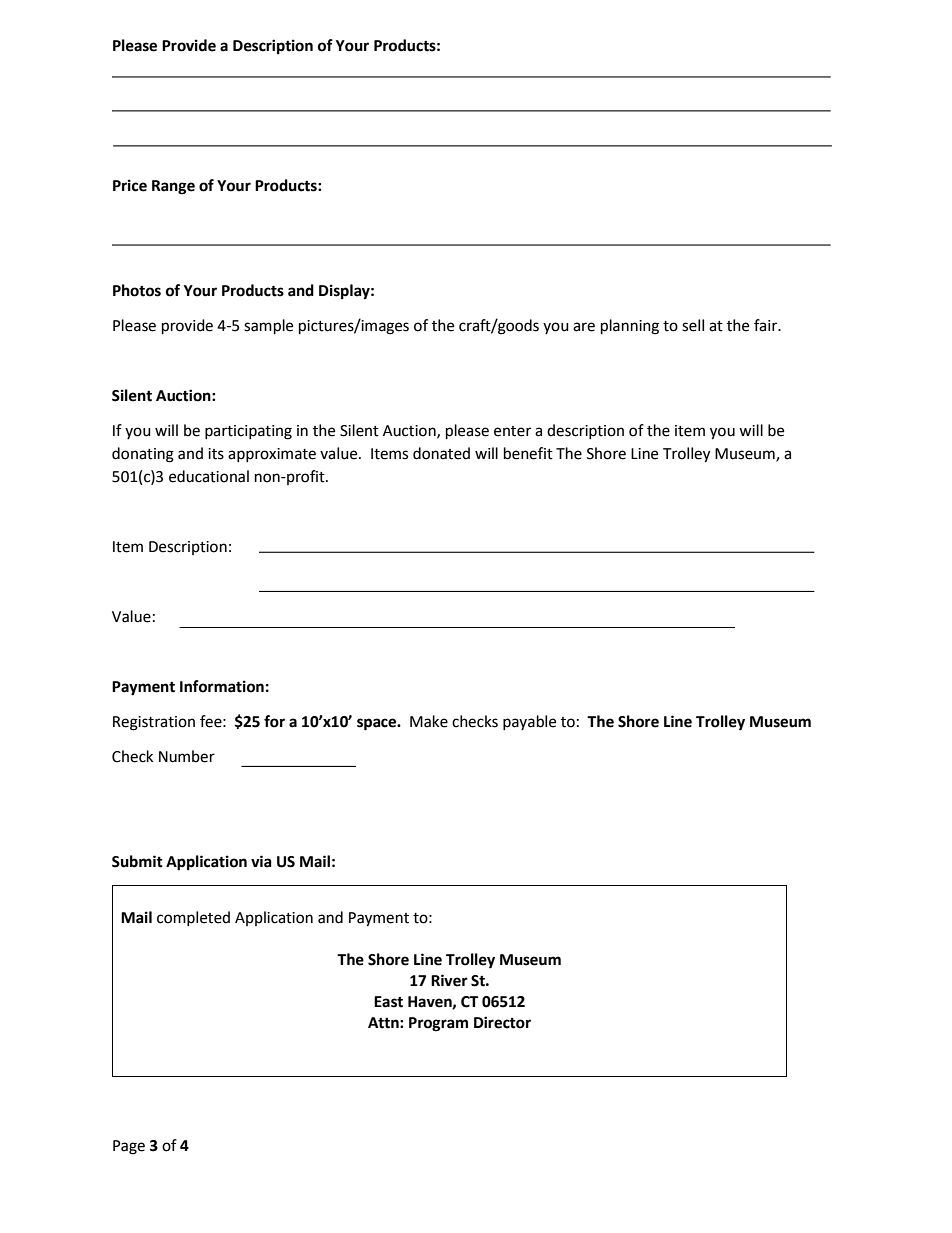  What do you see at coordinates (216, 454) in the page?
I see `its` at bounding box center [216, 454].
